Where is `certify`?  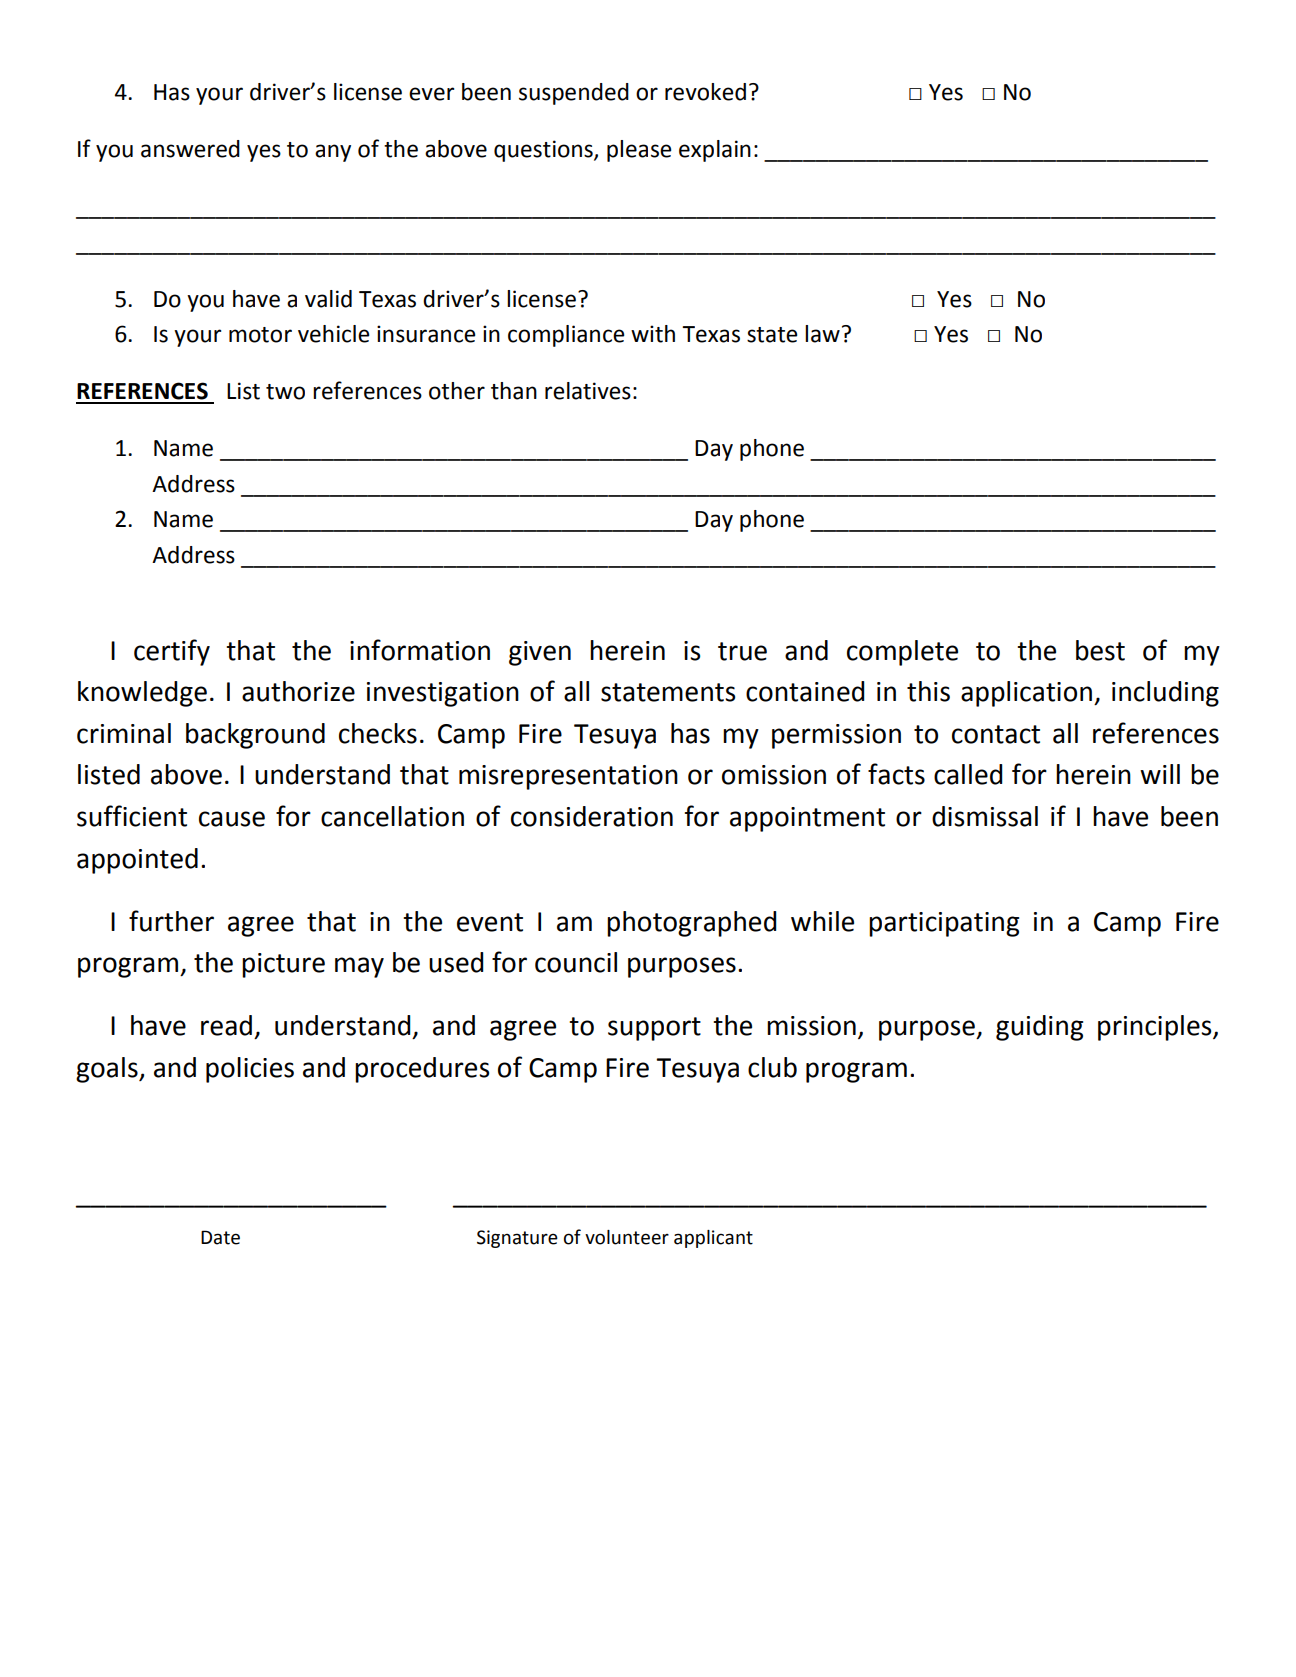 certify is located at coordinates (172, 652).
